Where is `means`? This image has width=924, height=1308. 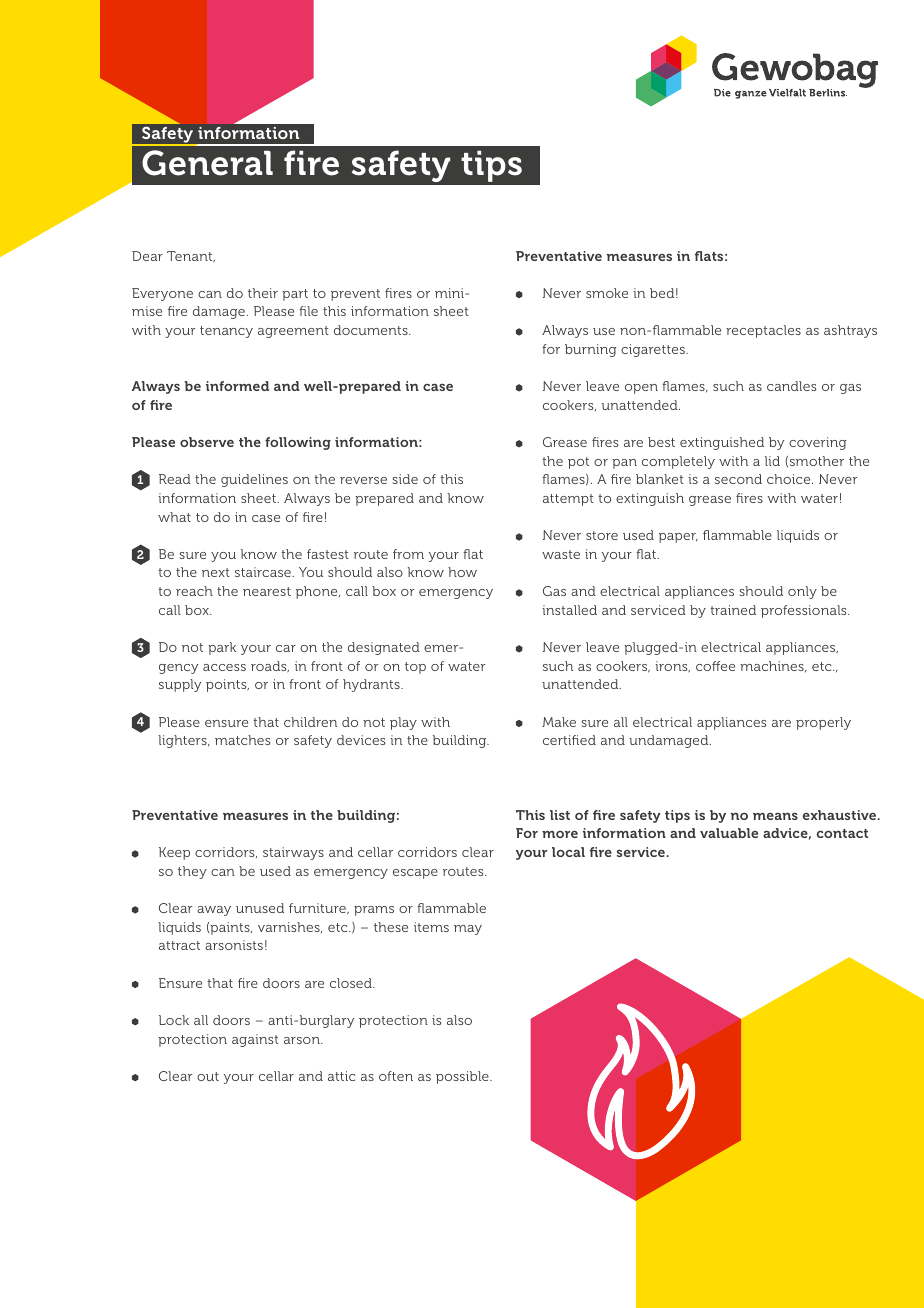 means is located at coordinates (775, 816).
